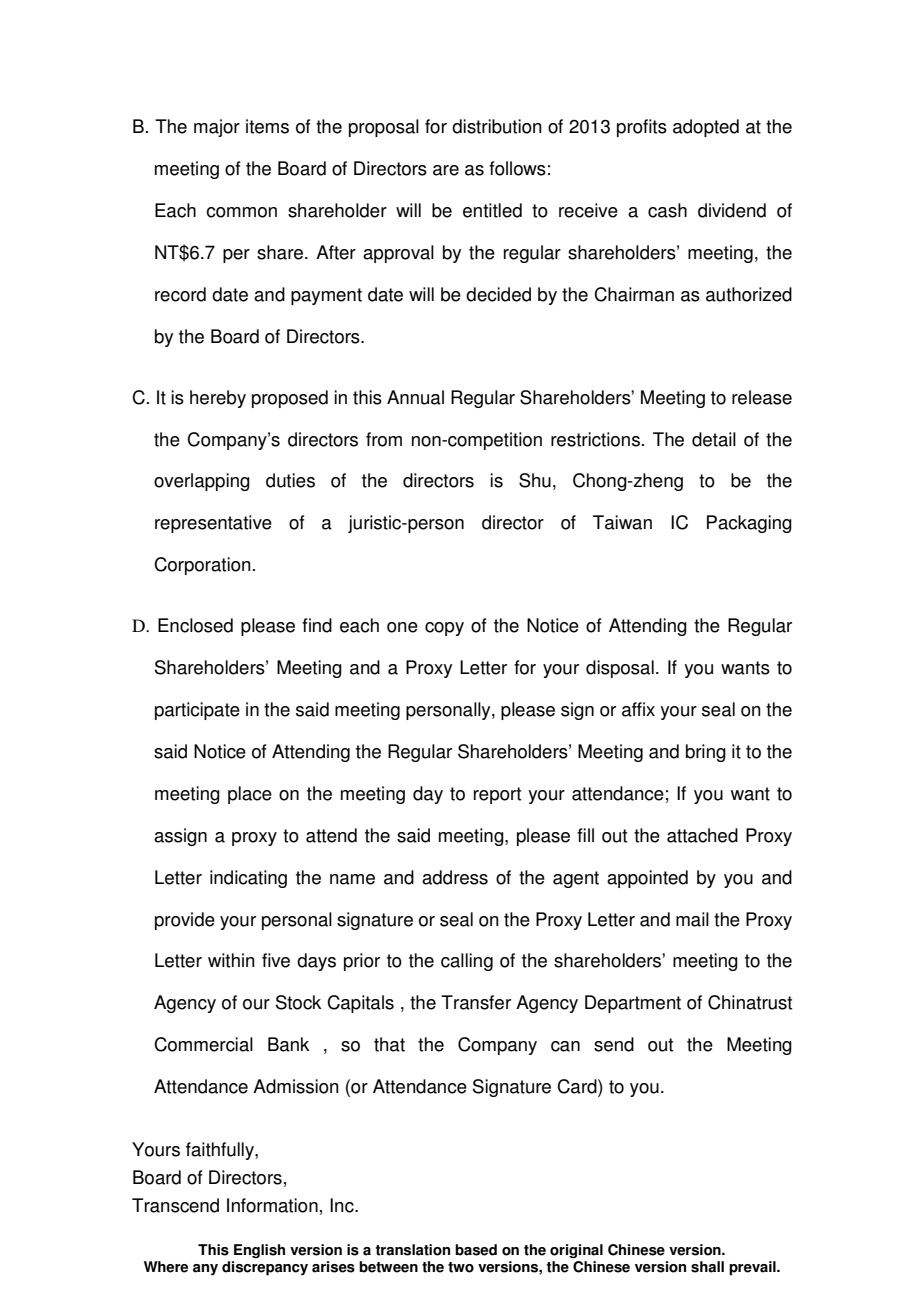 Image resolution: width=924 pixels, height=1308 pixels. What do you see at coordinates (706, 128) in the image?
I see `adopted` at bounding box center [706, 128].
